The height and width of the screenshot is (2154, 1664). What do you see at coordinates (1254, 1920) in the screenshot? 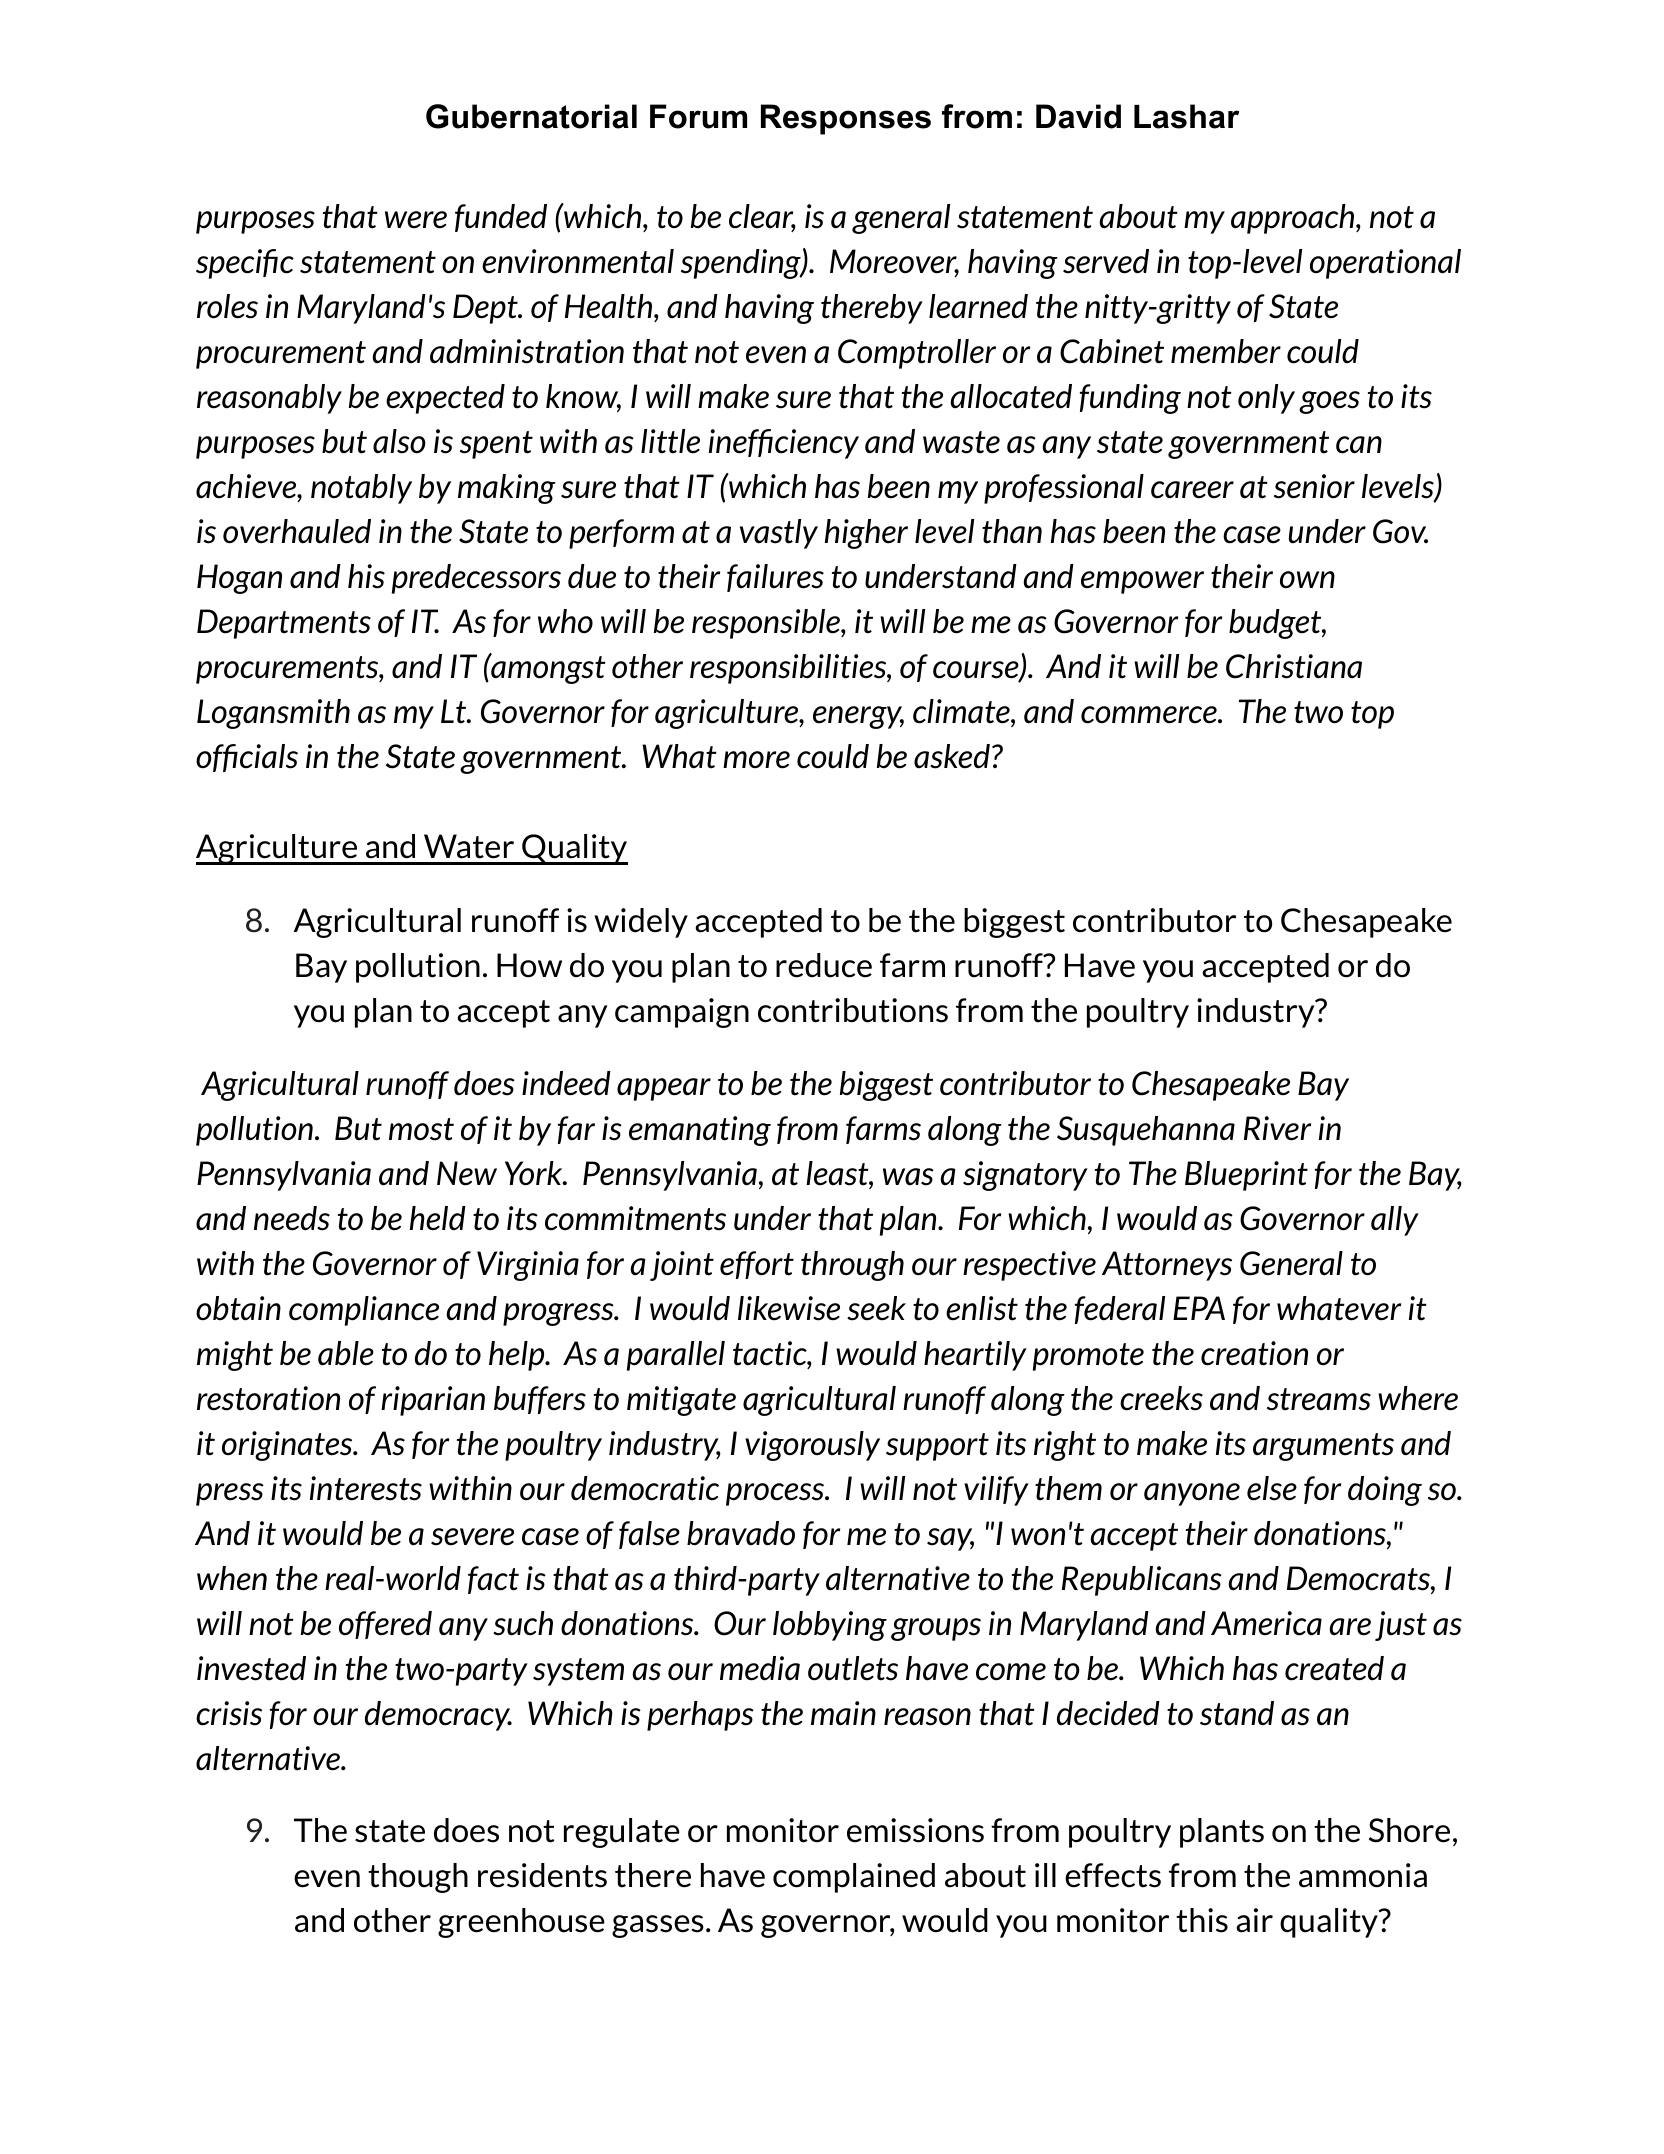
I see `air` at bounding box center [1254, 1920].
